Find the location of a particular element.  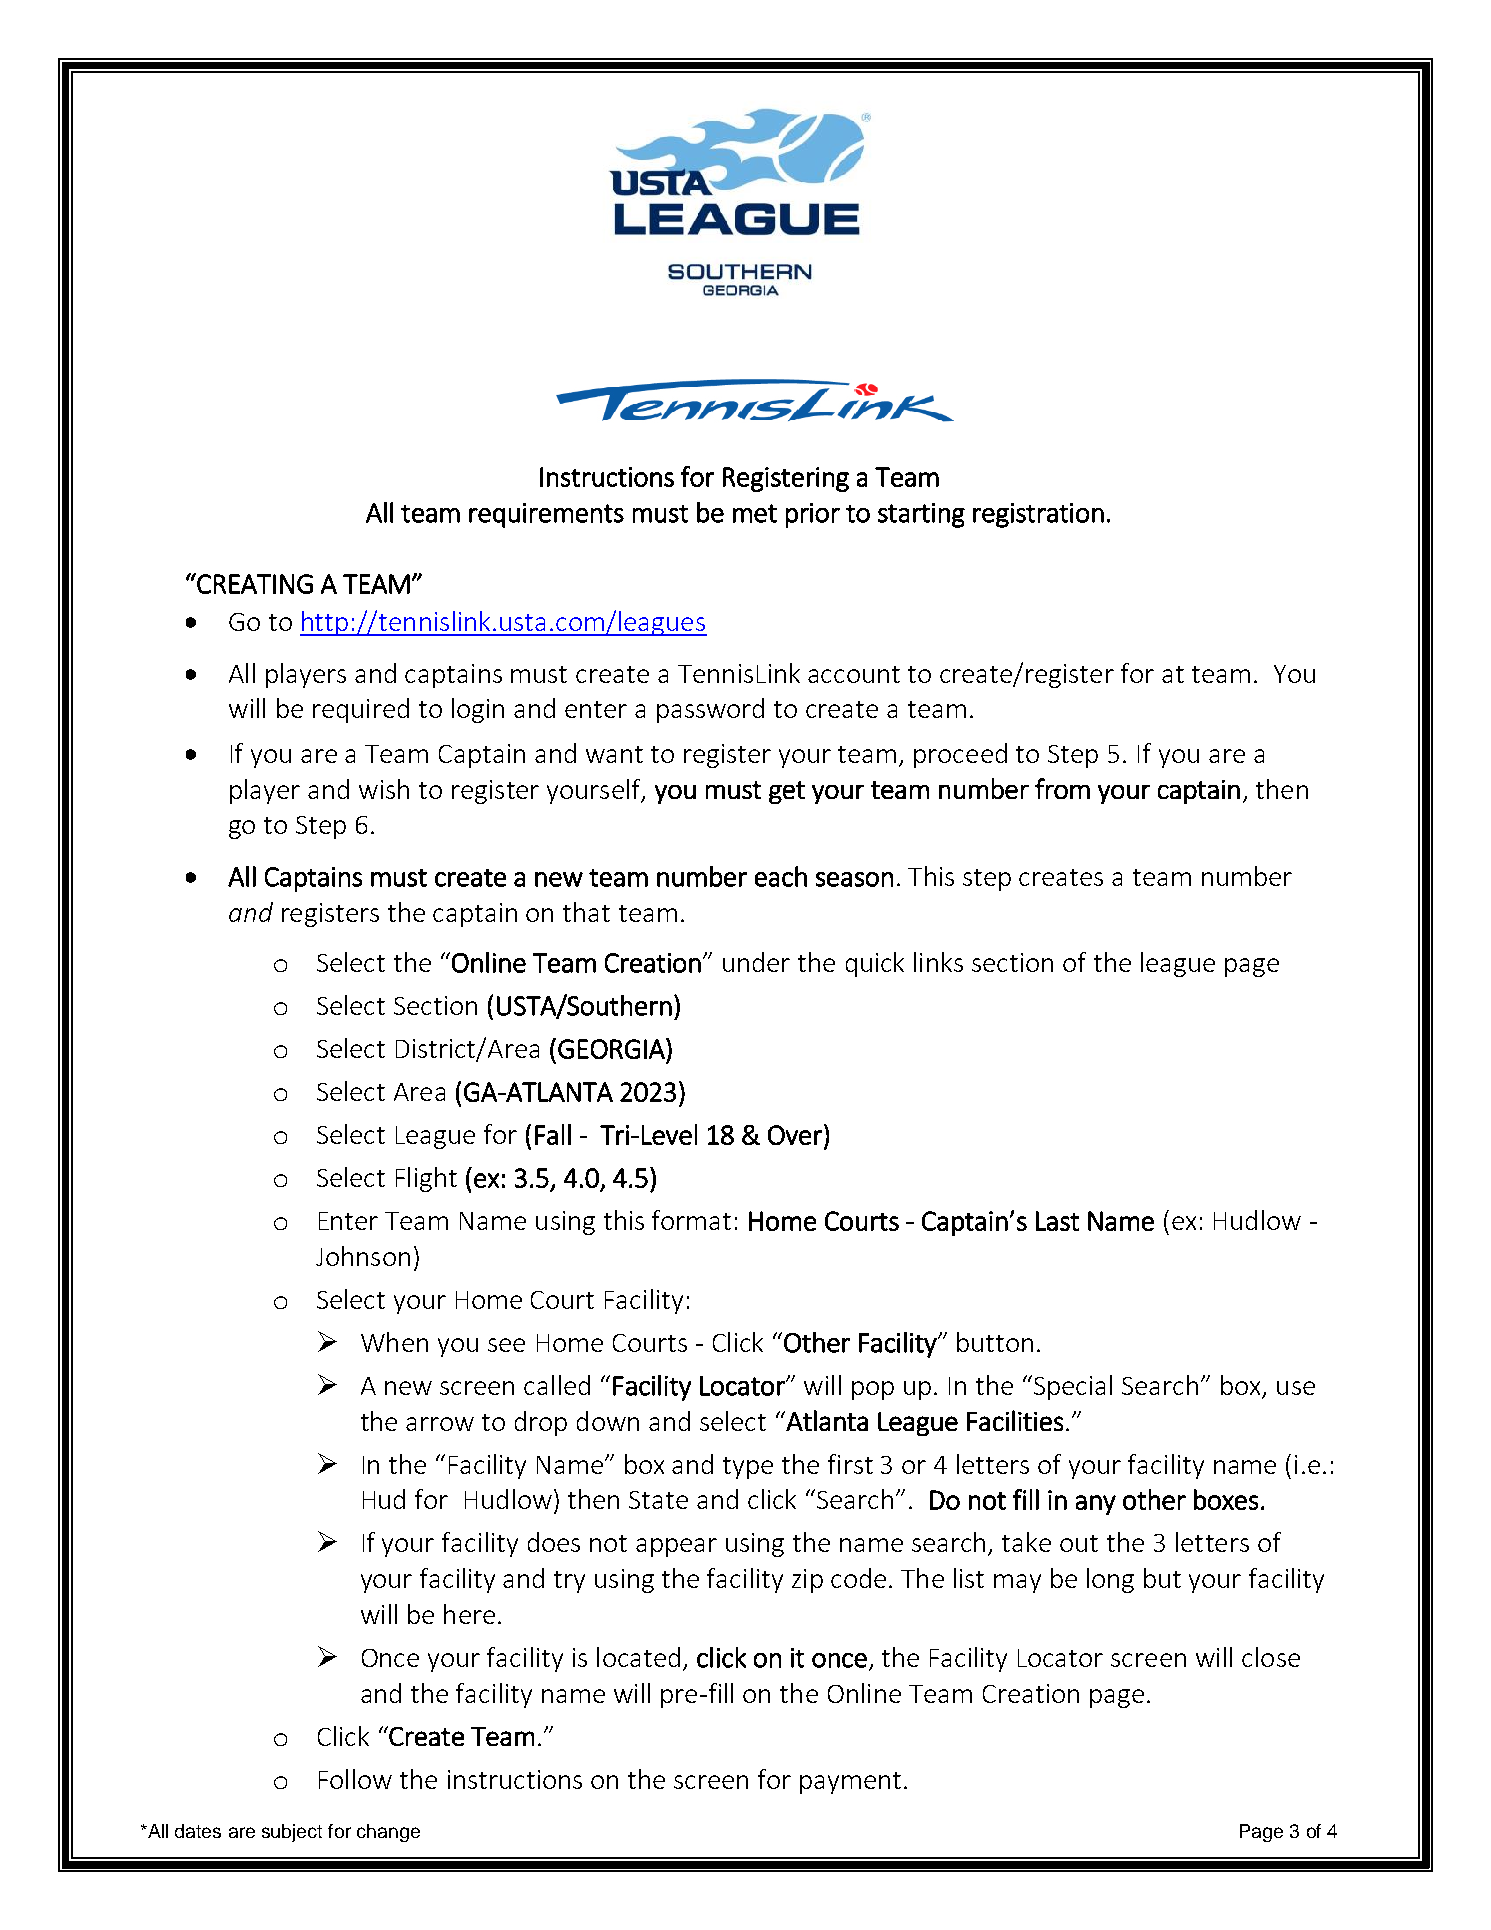

met is located at coordinates (755, 513).
